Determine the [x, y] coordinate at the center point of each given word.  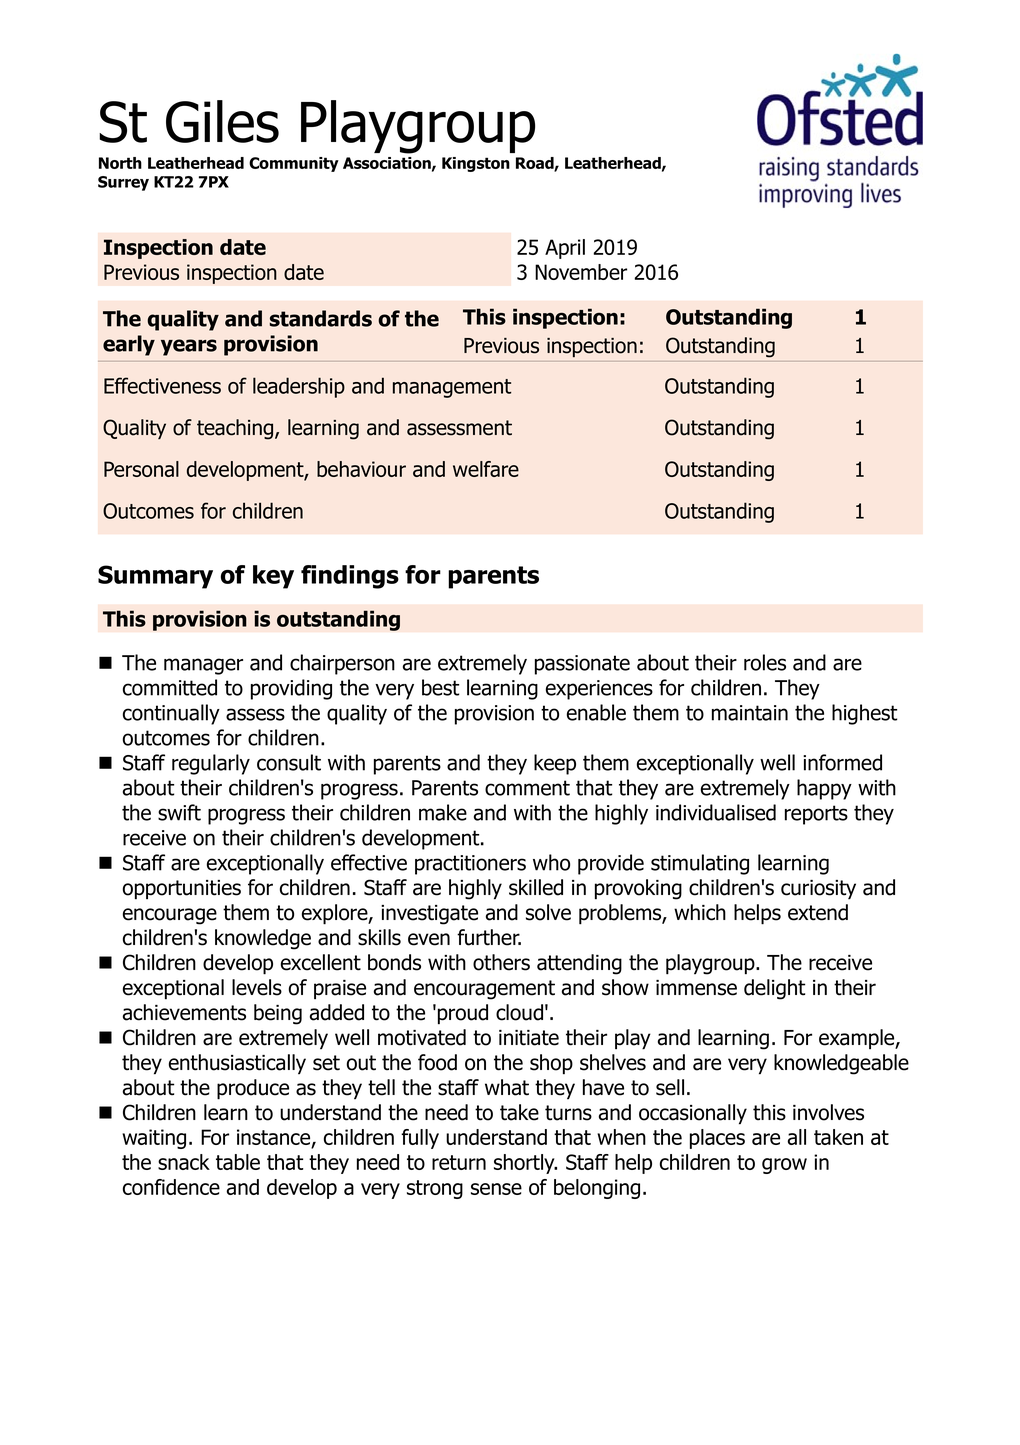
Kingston [476, 164]
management [452, 388]
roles [765, 662]
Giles [222, 121]
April [565, 249]
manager [203, 666]
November [581, 272]
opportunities [182, 890]
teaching [236, 429]
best [440, 687]
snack [184, 1162]
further [489, 937]
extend [818, 912]
